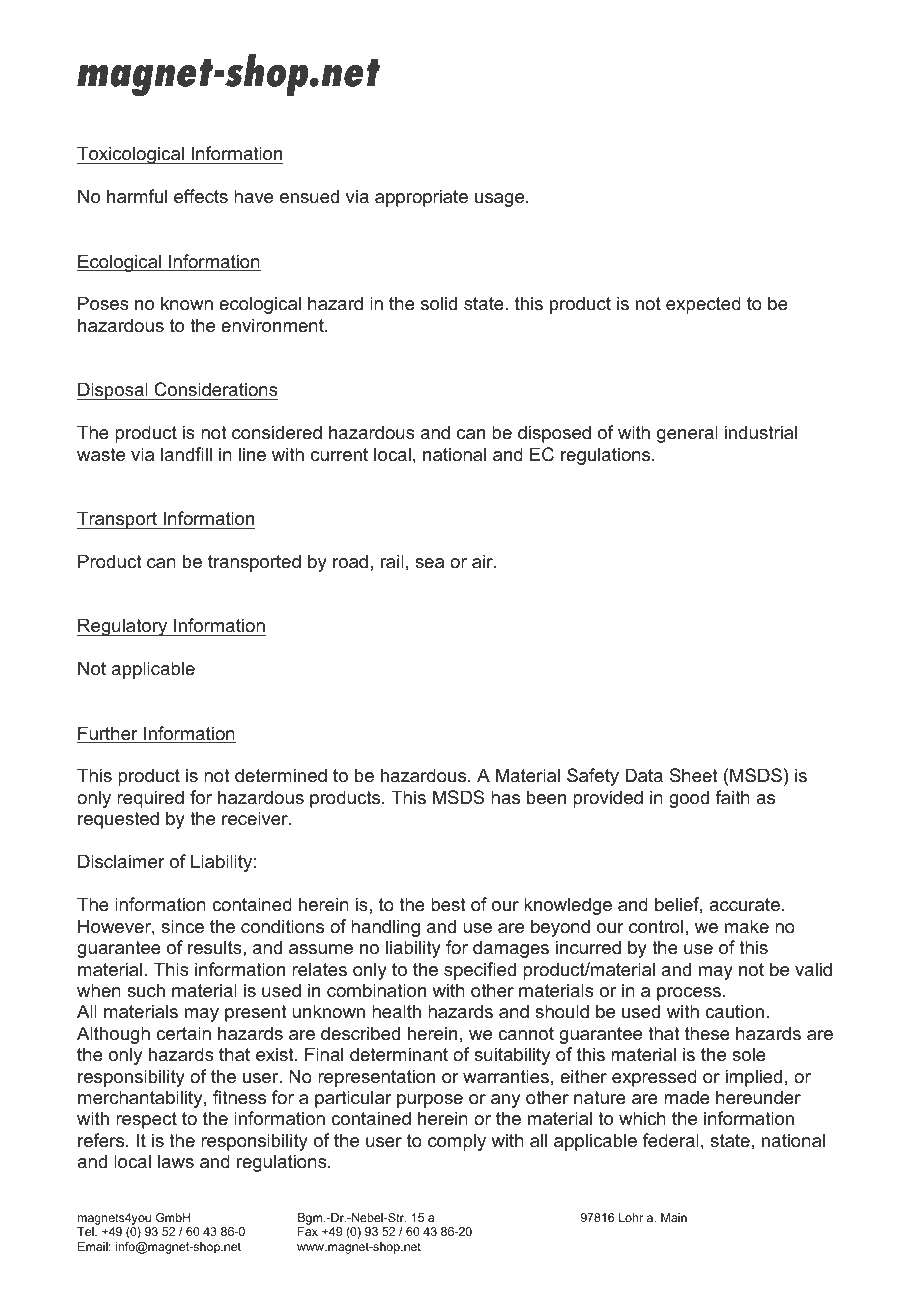 Image resolution: width=924 pixels, height=1309 pixels. Describe the element at coordinates (674, 1217) in the screenshot. I see `Main` at that location.
